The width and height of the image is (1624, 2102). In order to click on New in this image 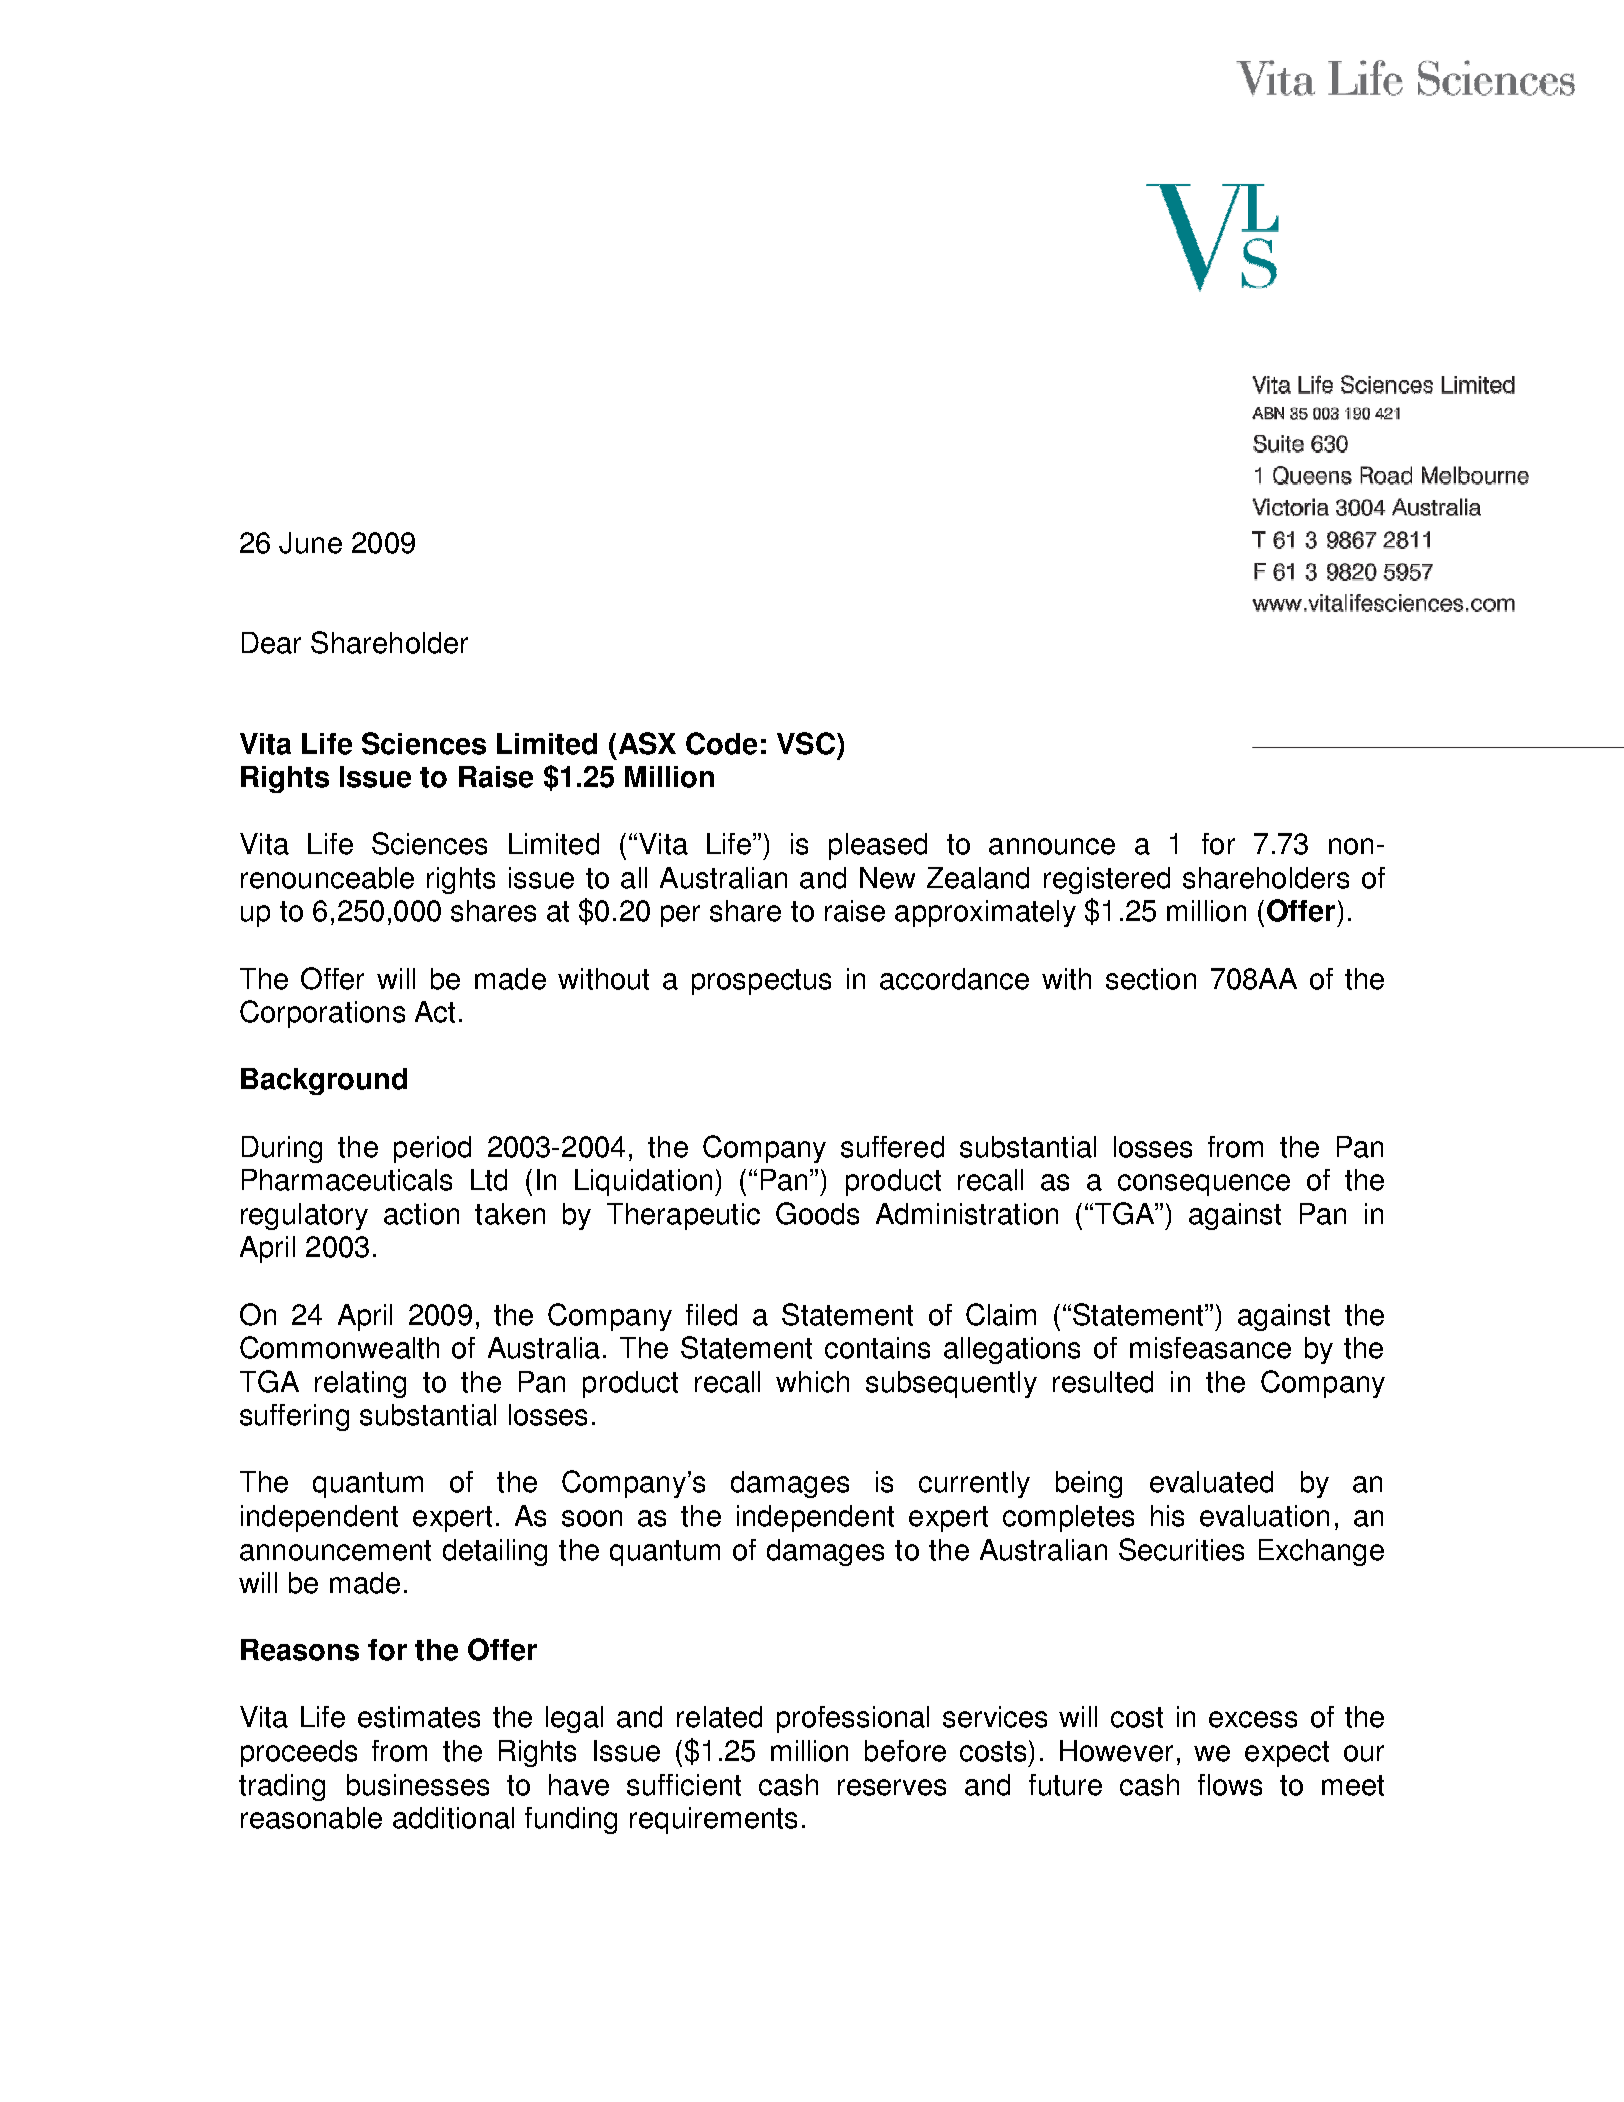, I will do `click(887, 878)`.
